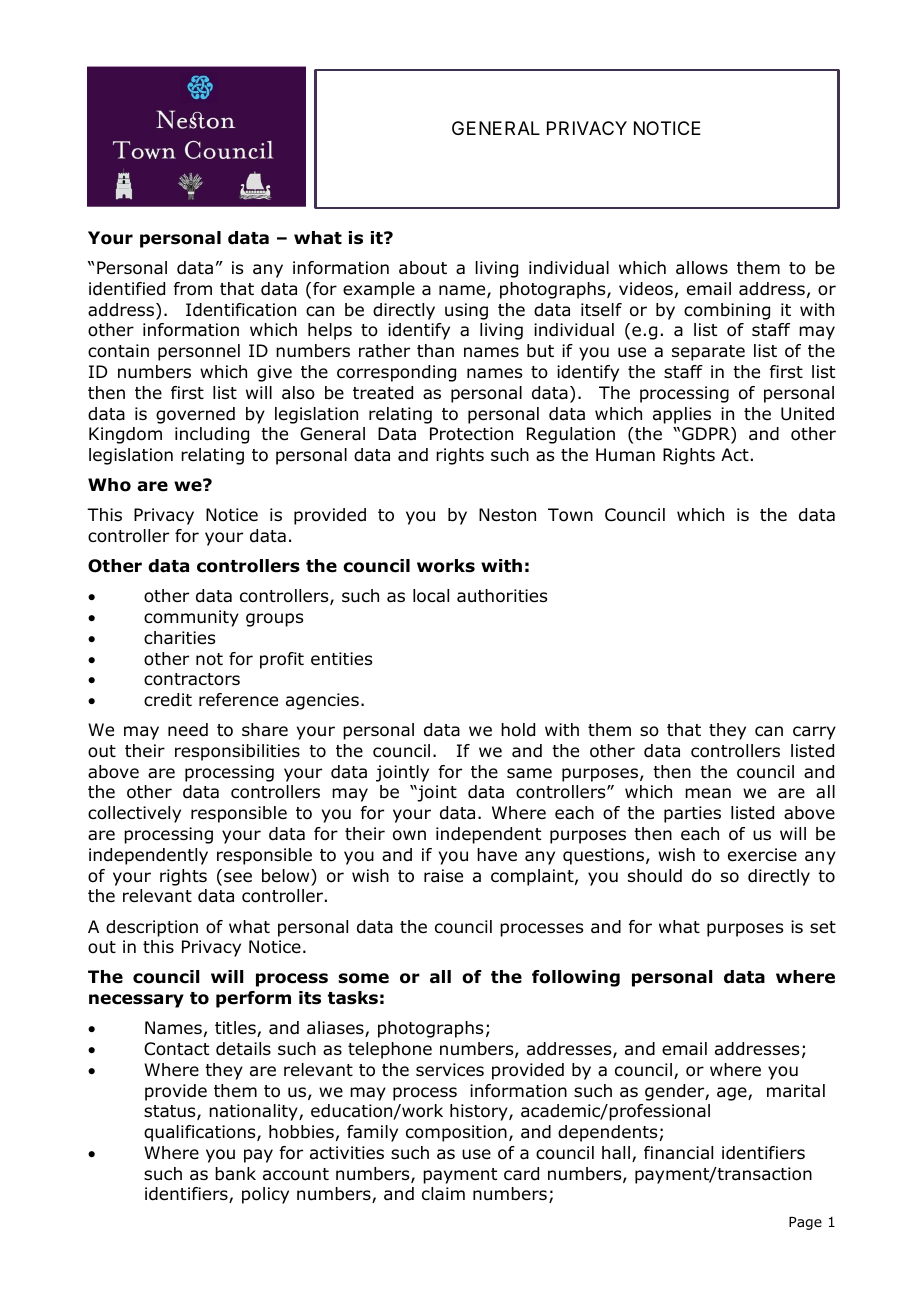 Image resolution: width=924 pixels, height=1308 pixels. What do you see at coordinates (518, 730) in the screenshot?
I see `hold` at bounding box center [518, 730].
